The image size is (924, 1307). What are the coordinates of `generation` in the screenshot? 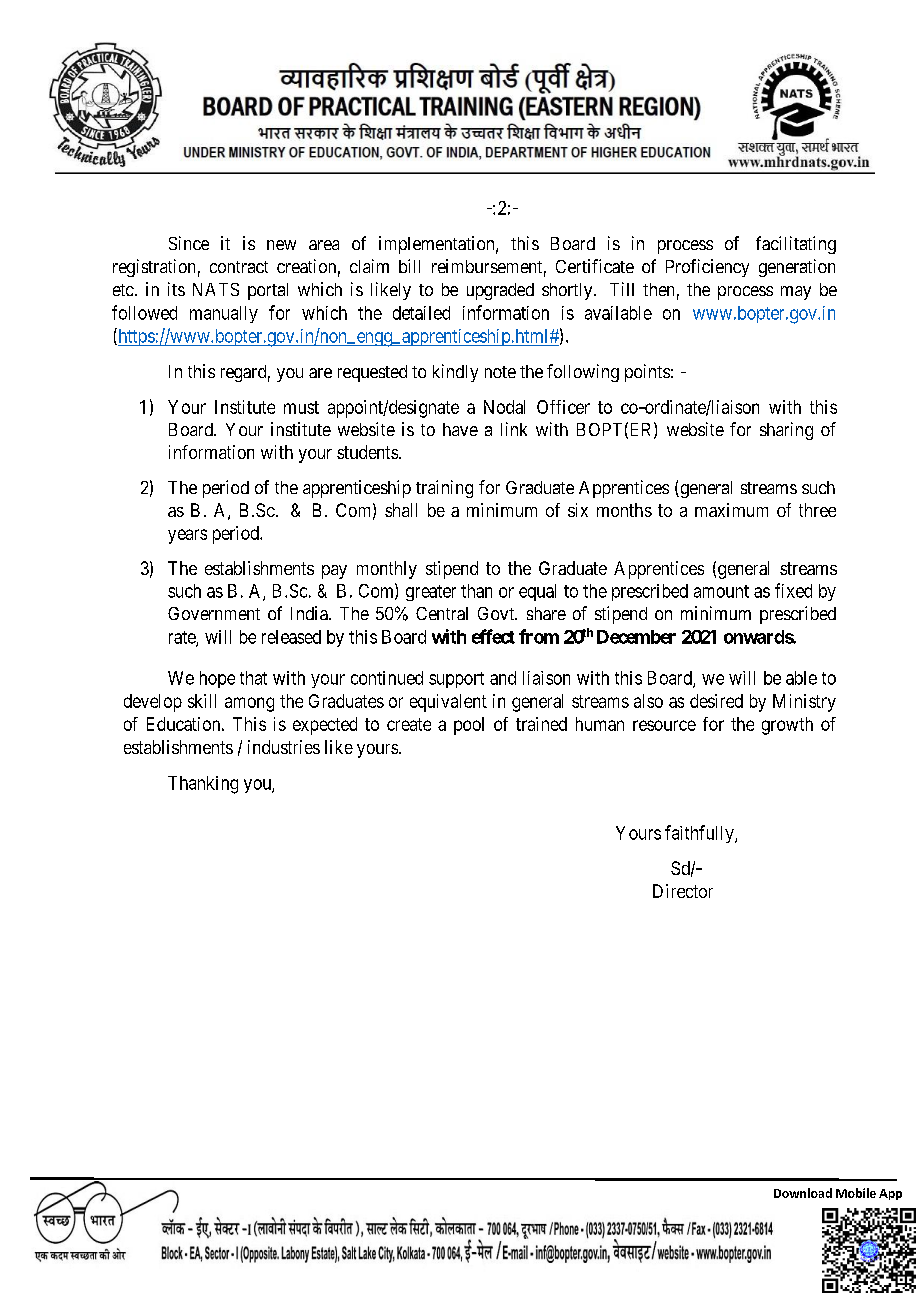 It's located at (797, 268).
